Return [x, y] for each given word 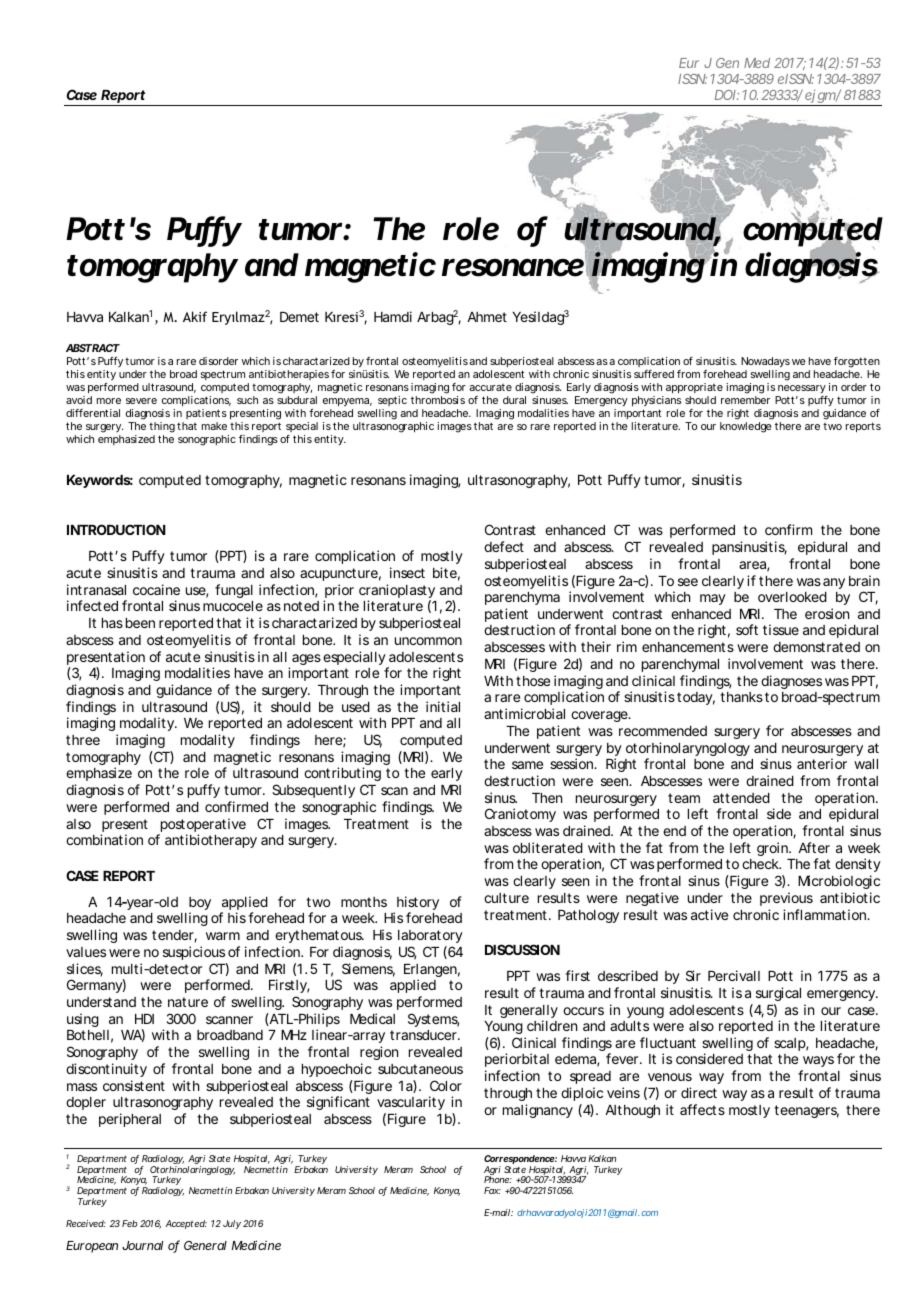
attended [741, 798]
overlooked [792, 597]
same [527, 765]
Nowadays [765, 364]
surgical [778, 994]
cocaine [156, 589]
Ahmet [487, 317]
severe [141, 401]
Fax [492, 1190]
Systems [433, 1020]
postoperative [202, 826]
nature [188, 1002]
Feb [129, 1223]
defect [504, 546]
